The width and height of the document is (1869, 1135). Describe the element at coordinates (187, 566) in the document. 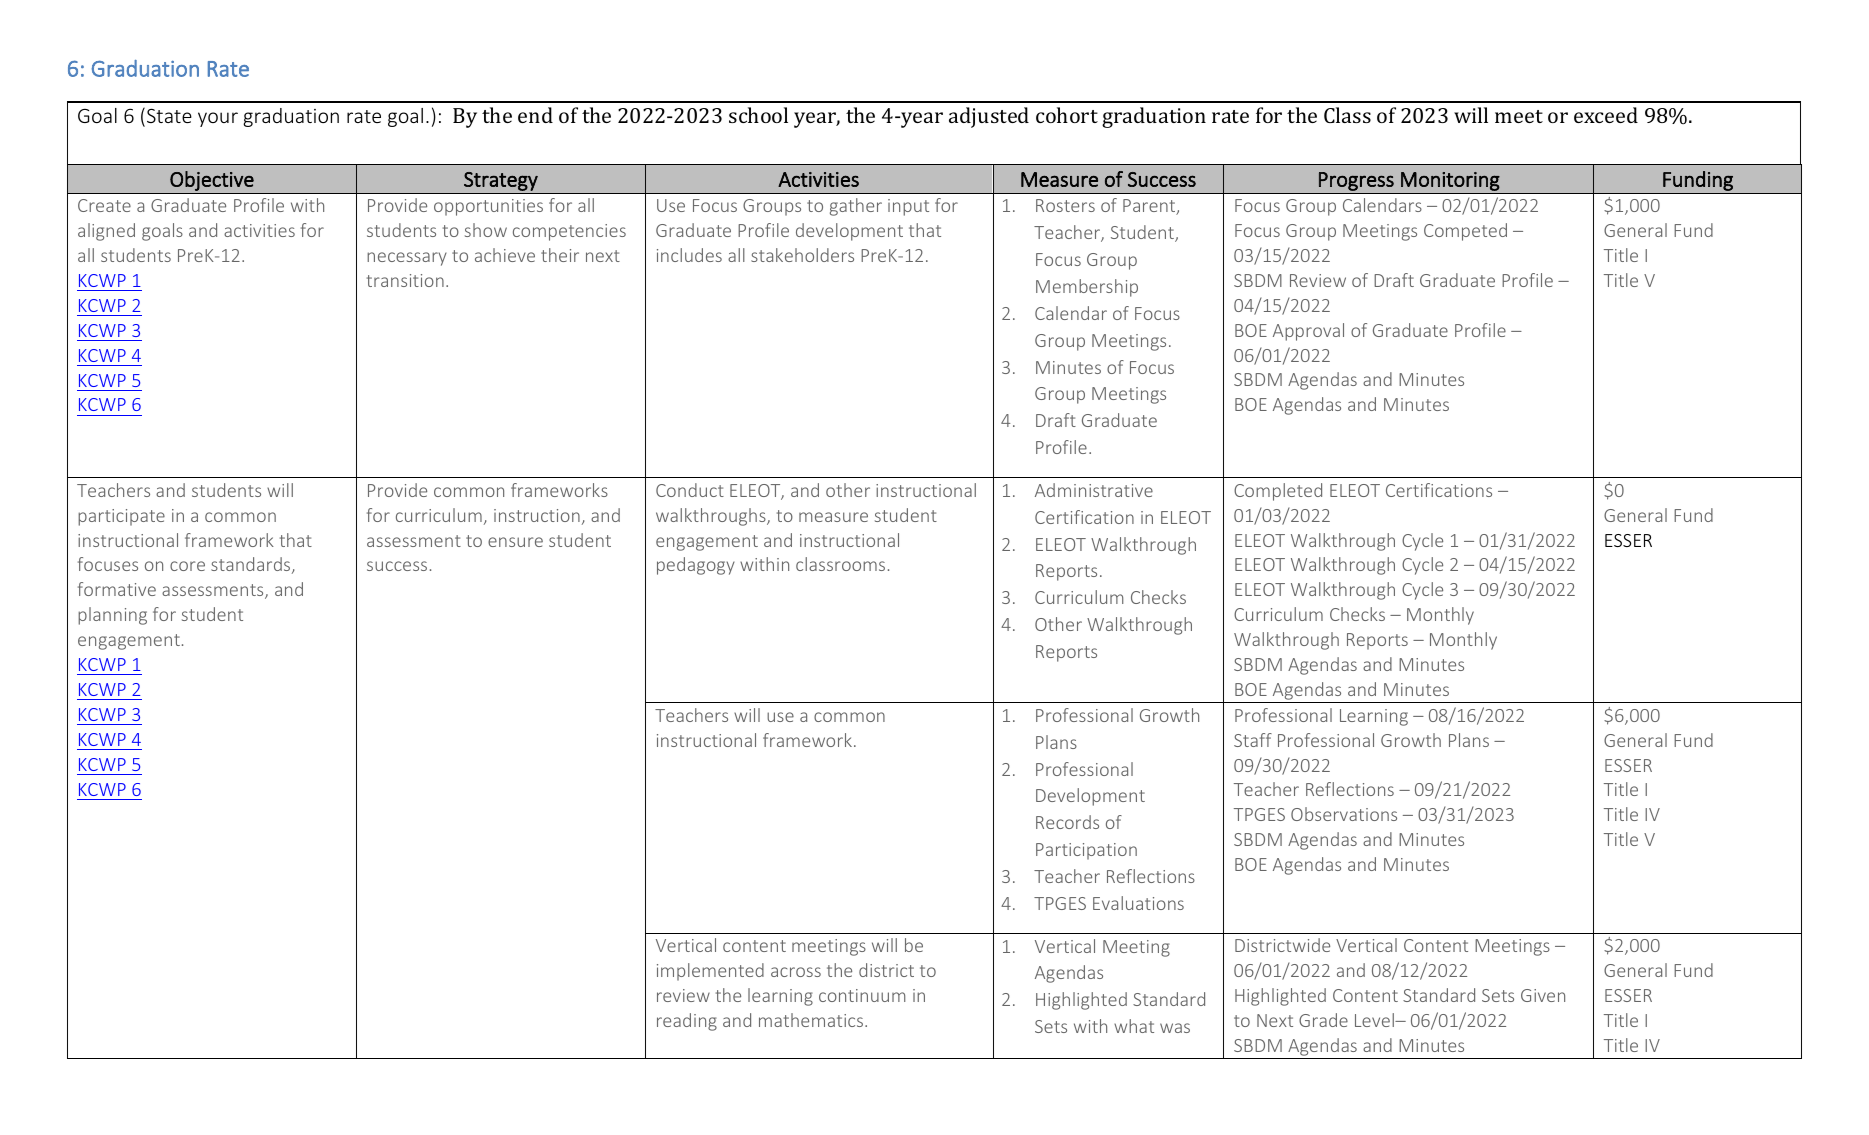

I see `core` at that location.
